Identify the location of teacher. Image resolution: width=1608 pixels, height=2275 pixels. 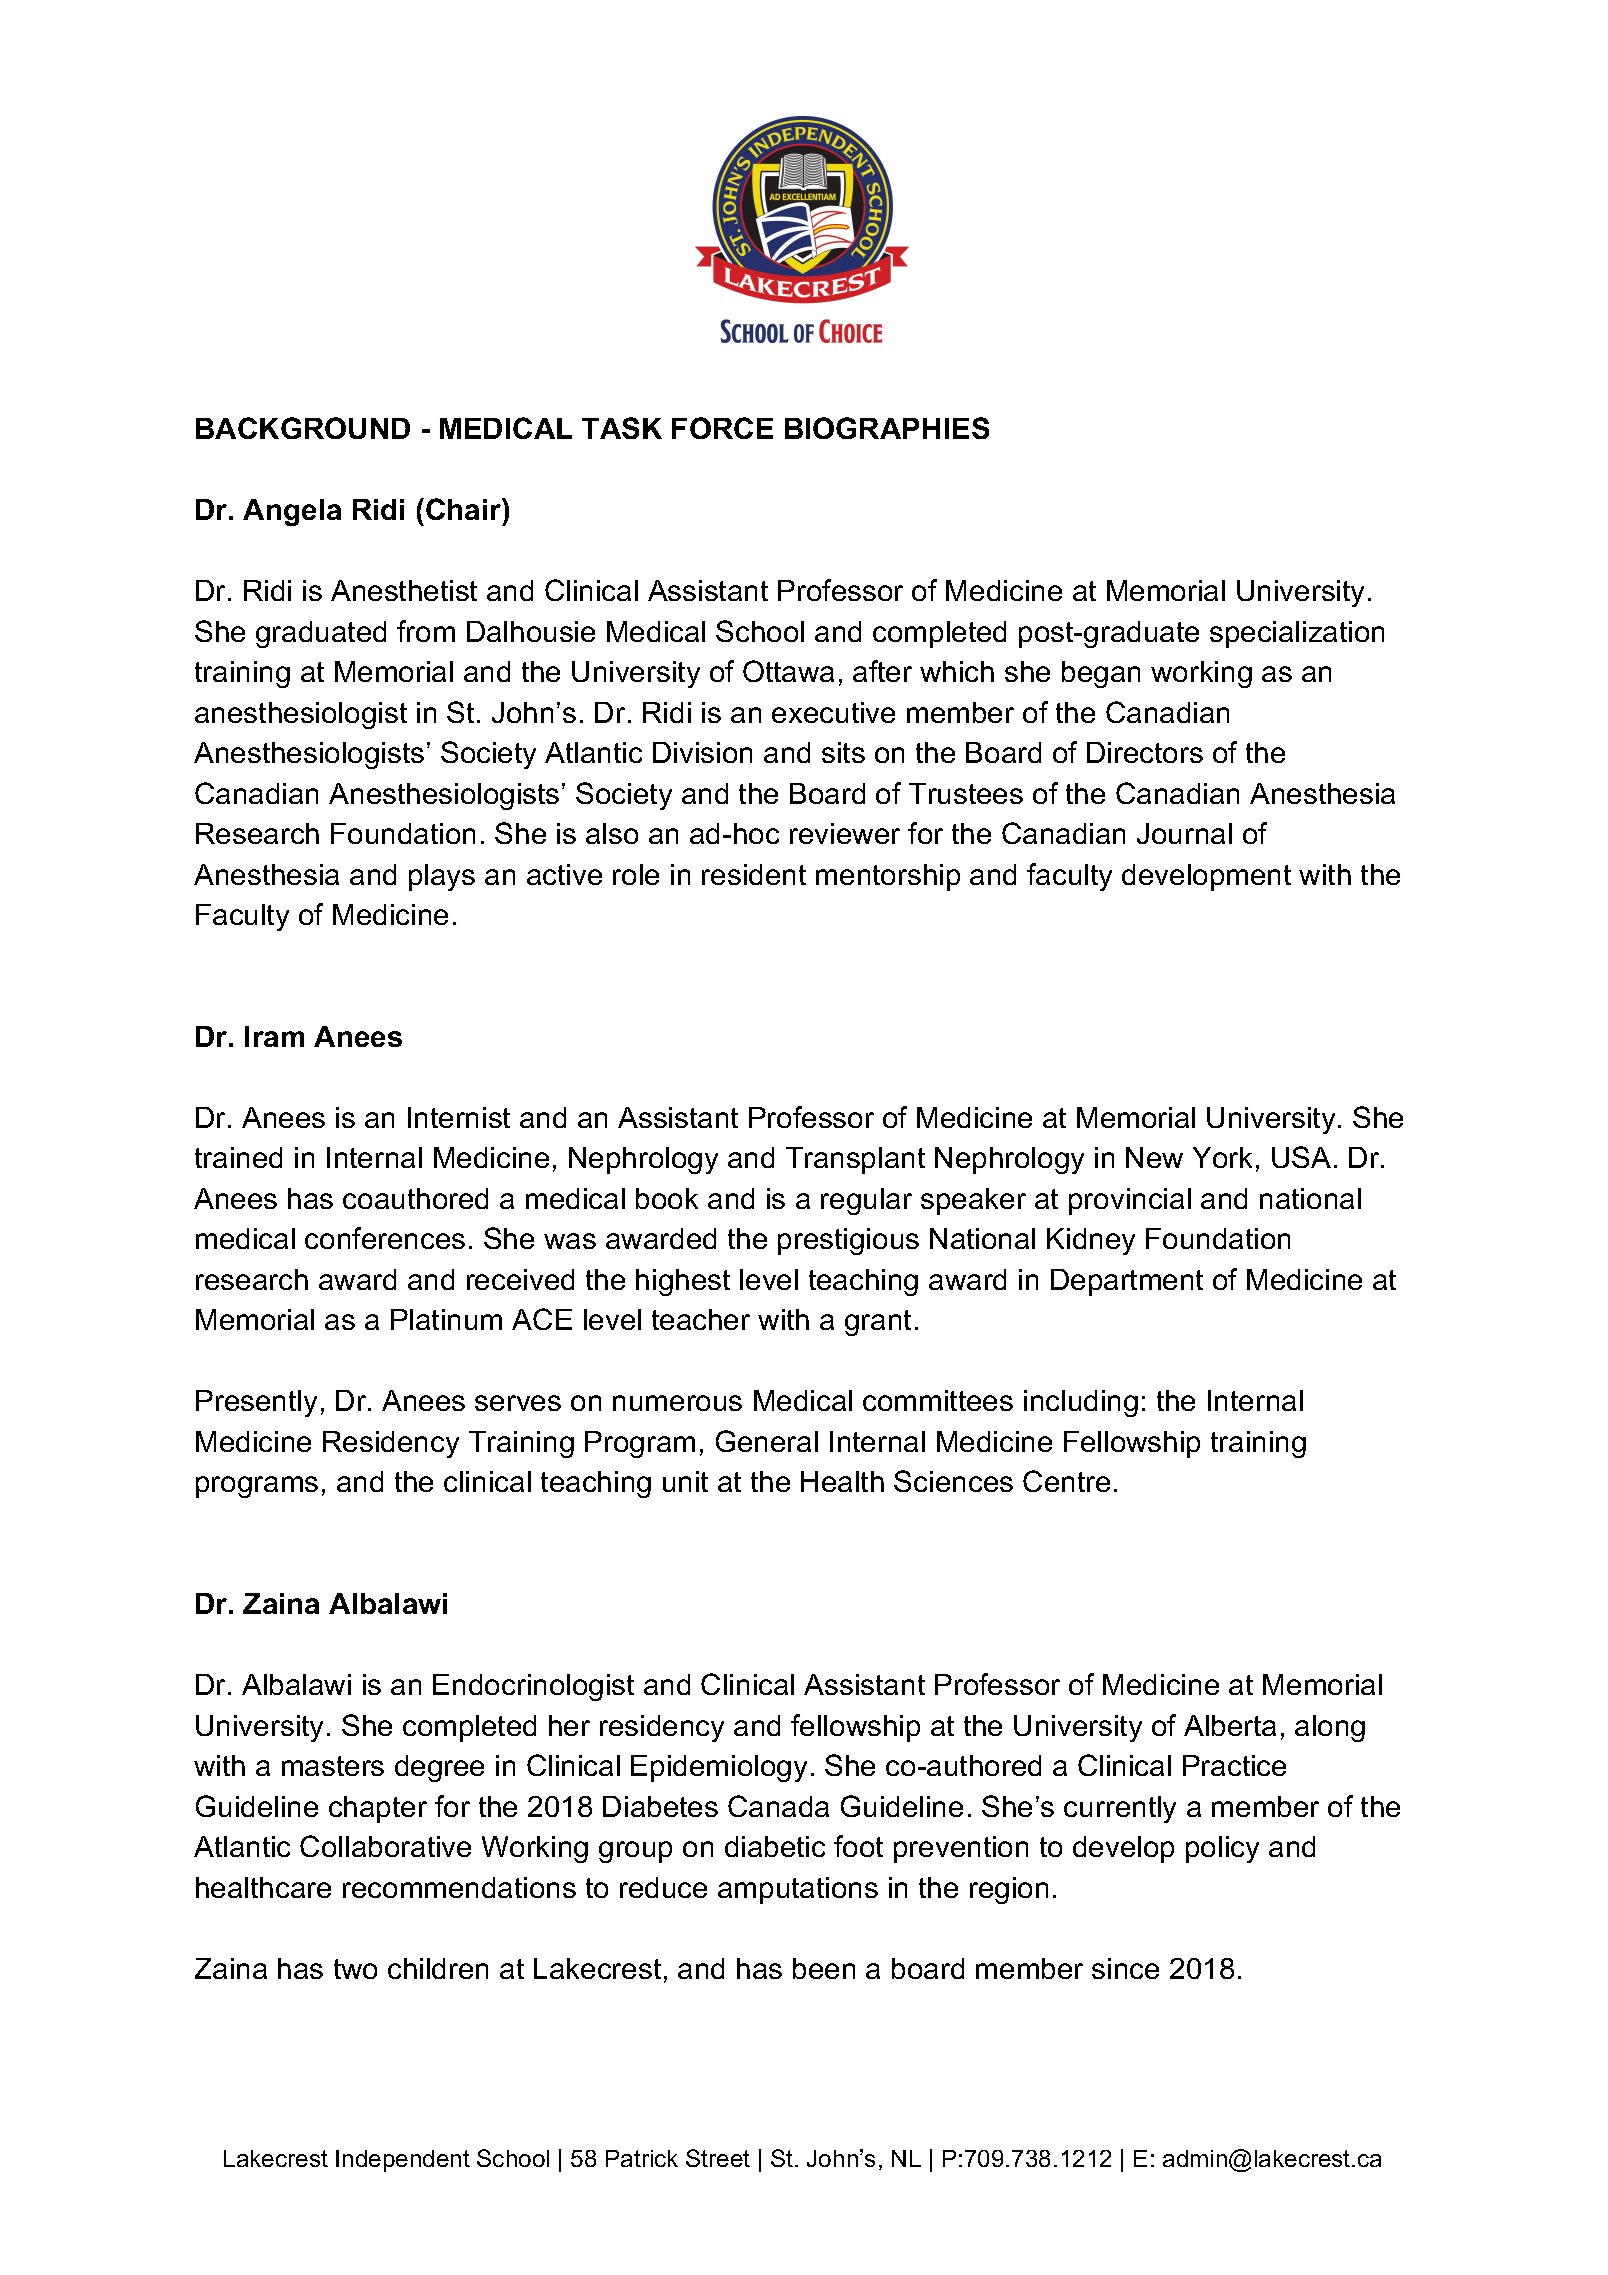
(701, 1319).
